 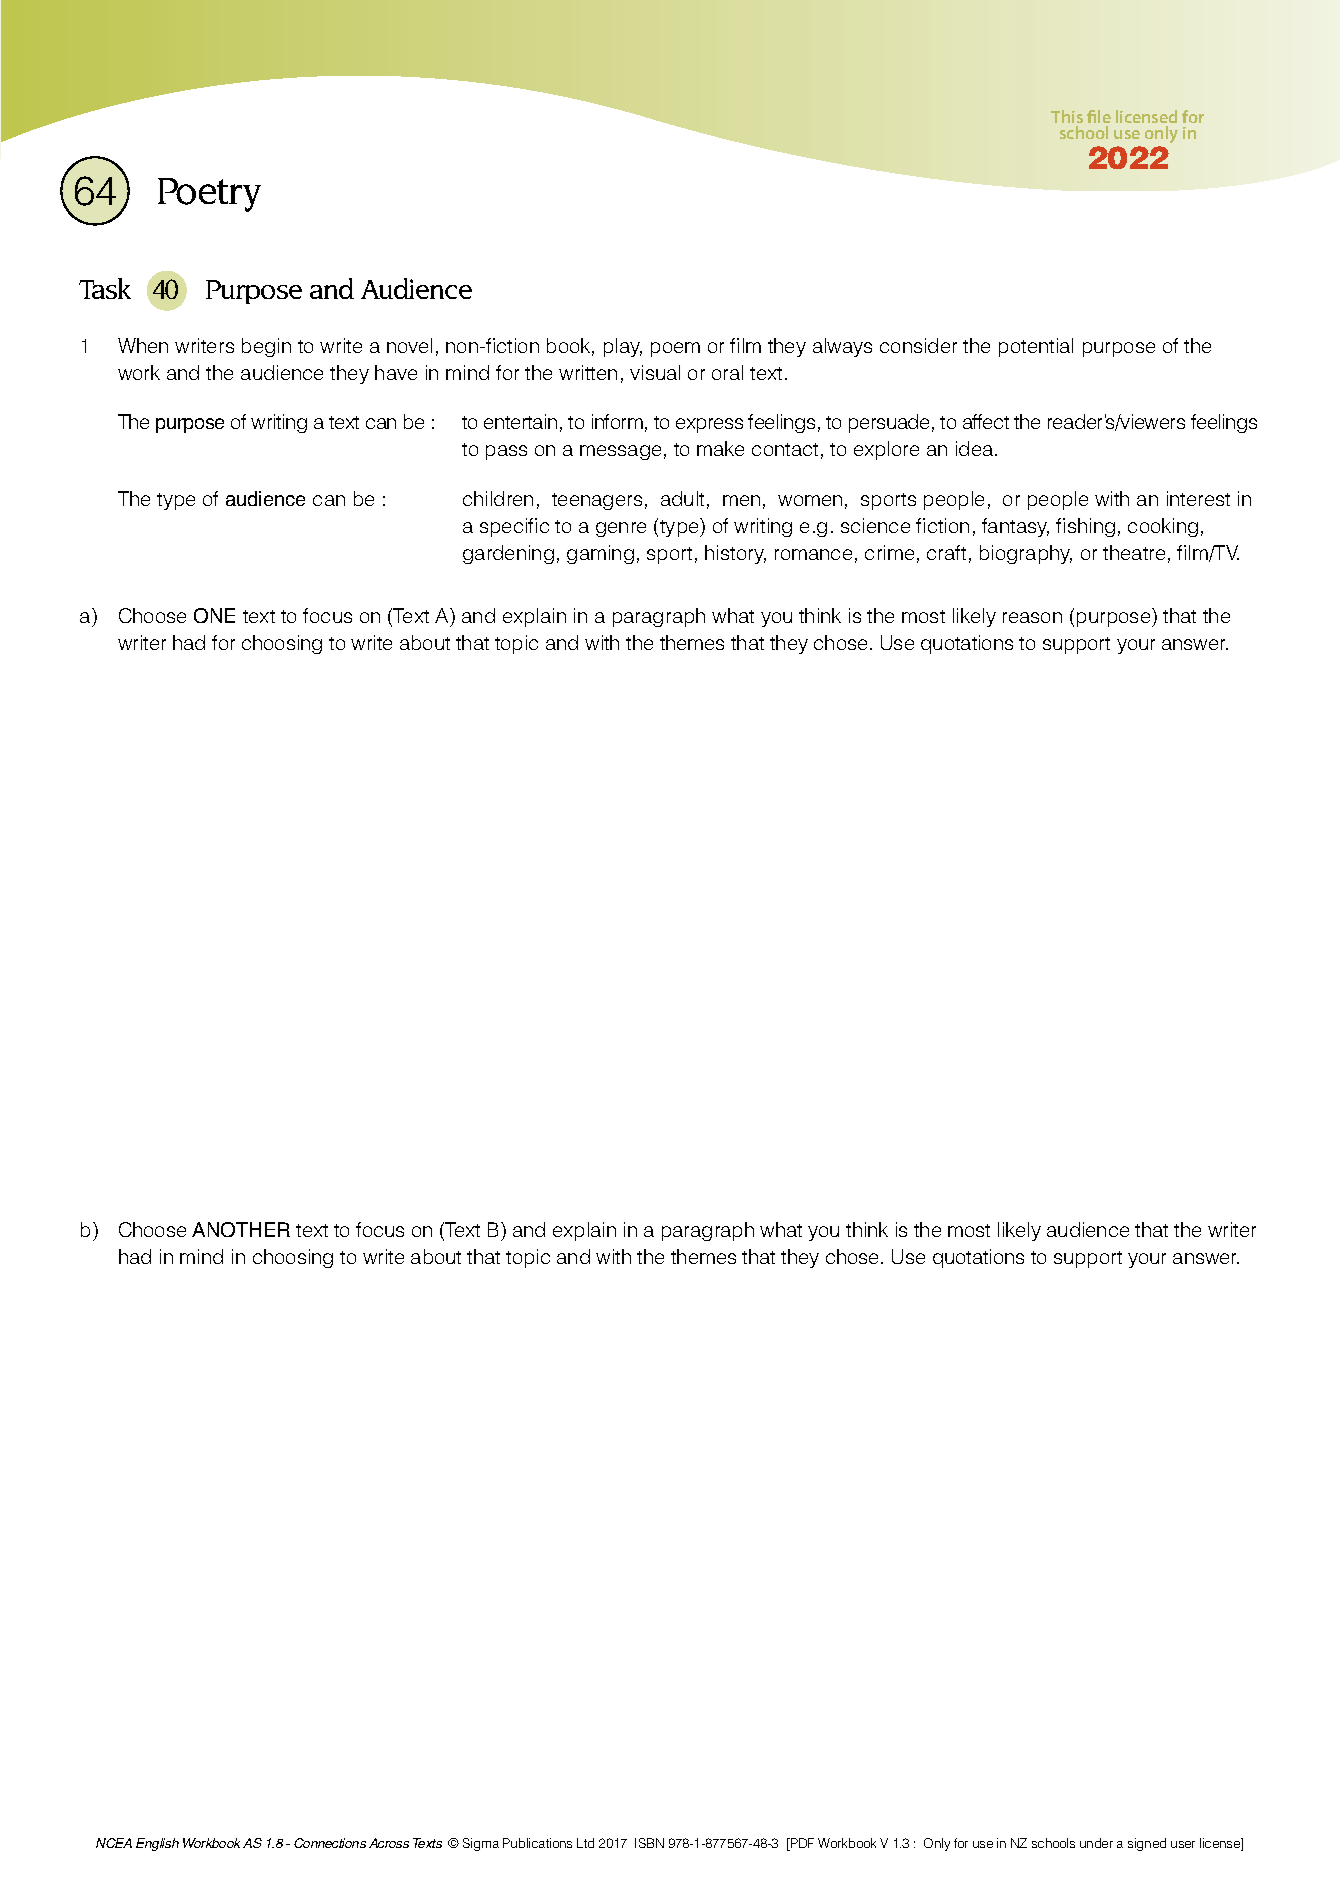 I want to click on Poetry, so click(x=209, y=195).
